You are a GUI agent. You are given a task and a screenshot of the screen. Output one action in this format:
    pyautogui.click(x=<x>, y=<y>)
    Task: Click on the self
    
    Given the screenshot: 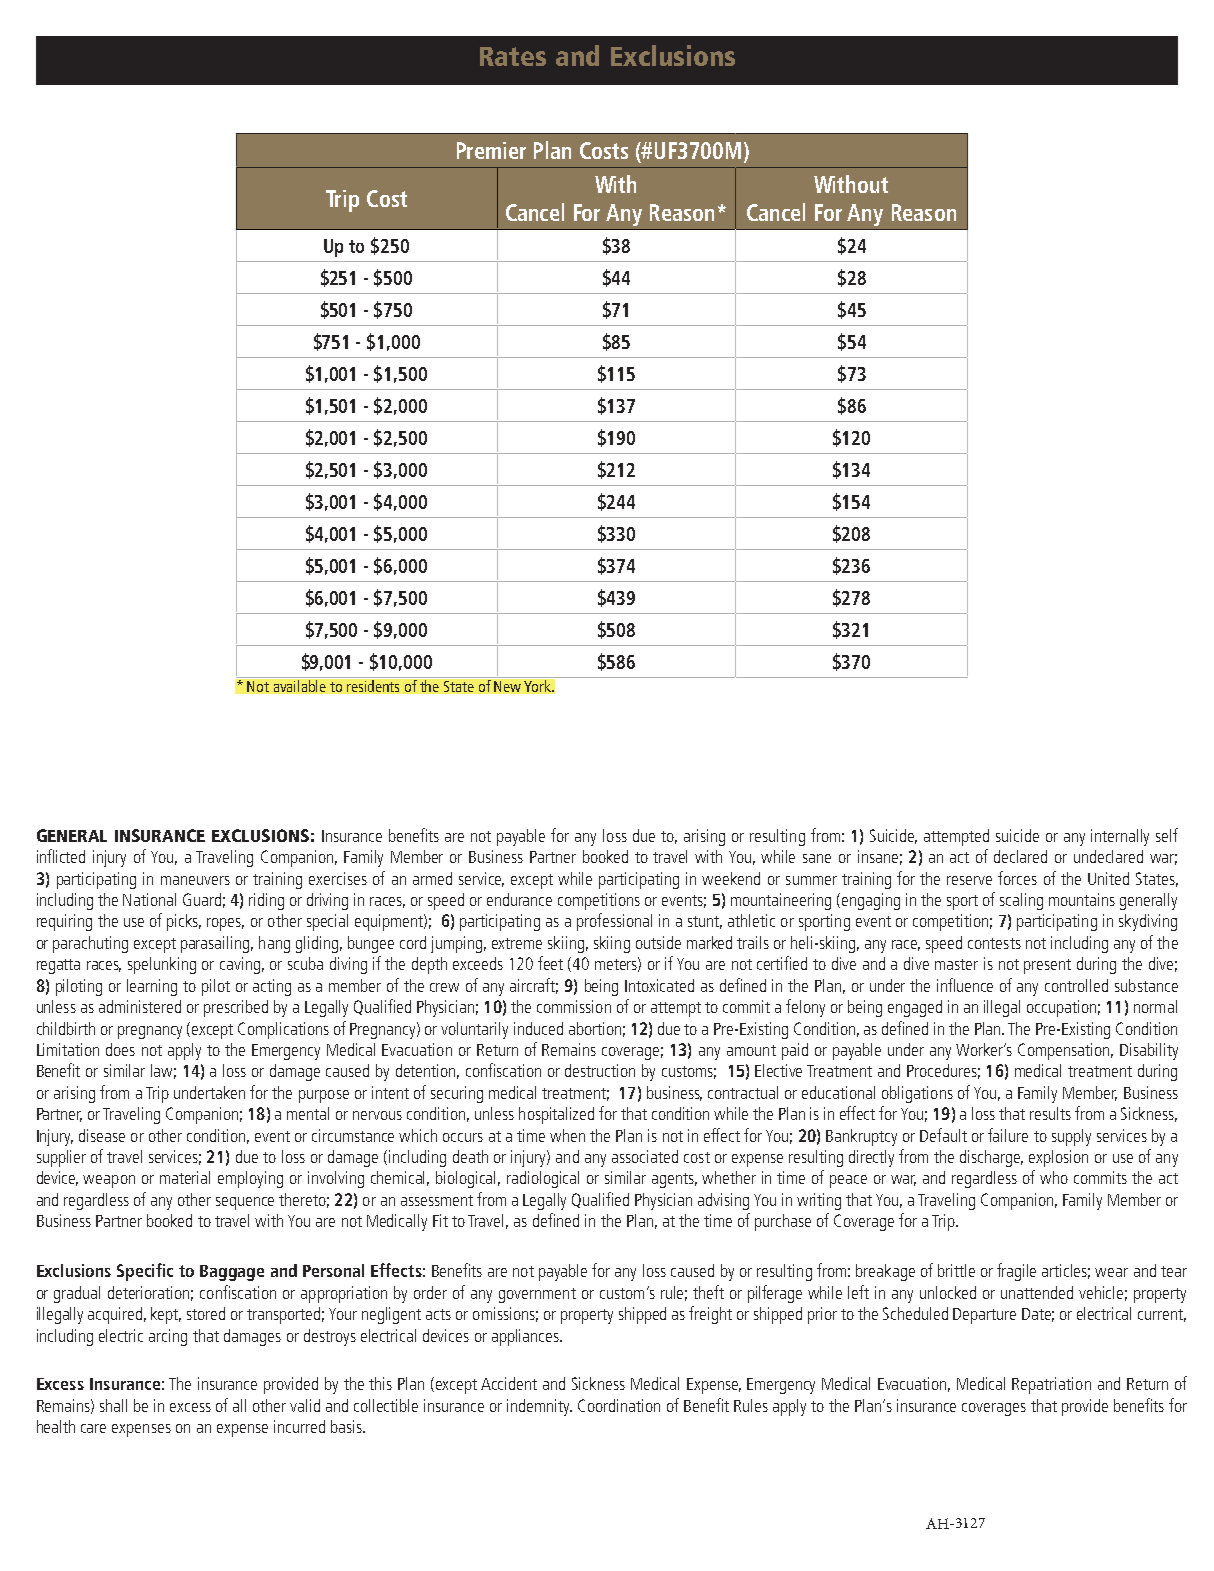 What is the action you would take?
    pyautogui.click(x=1167, y=835)
